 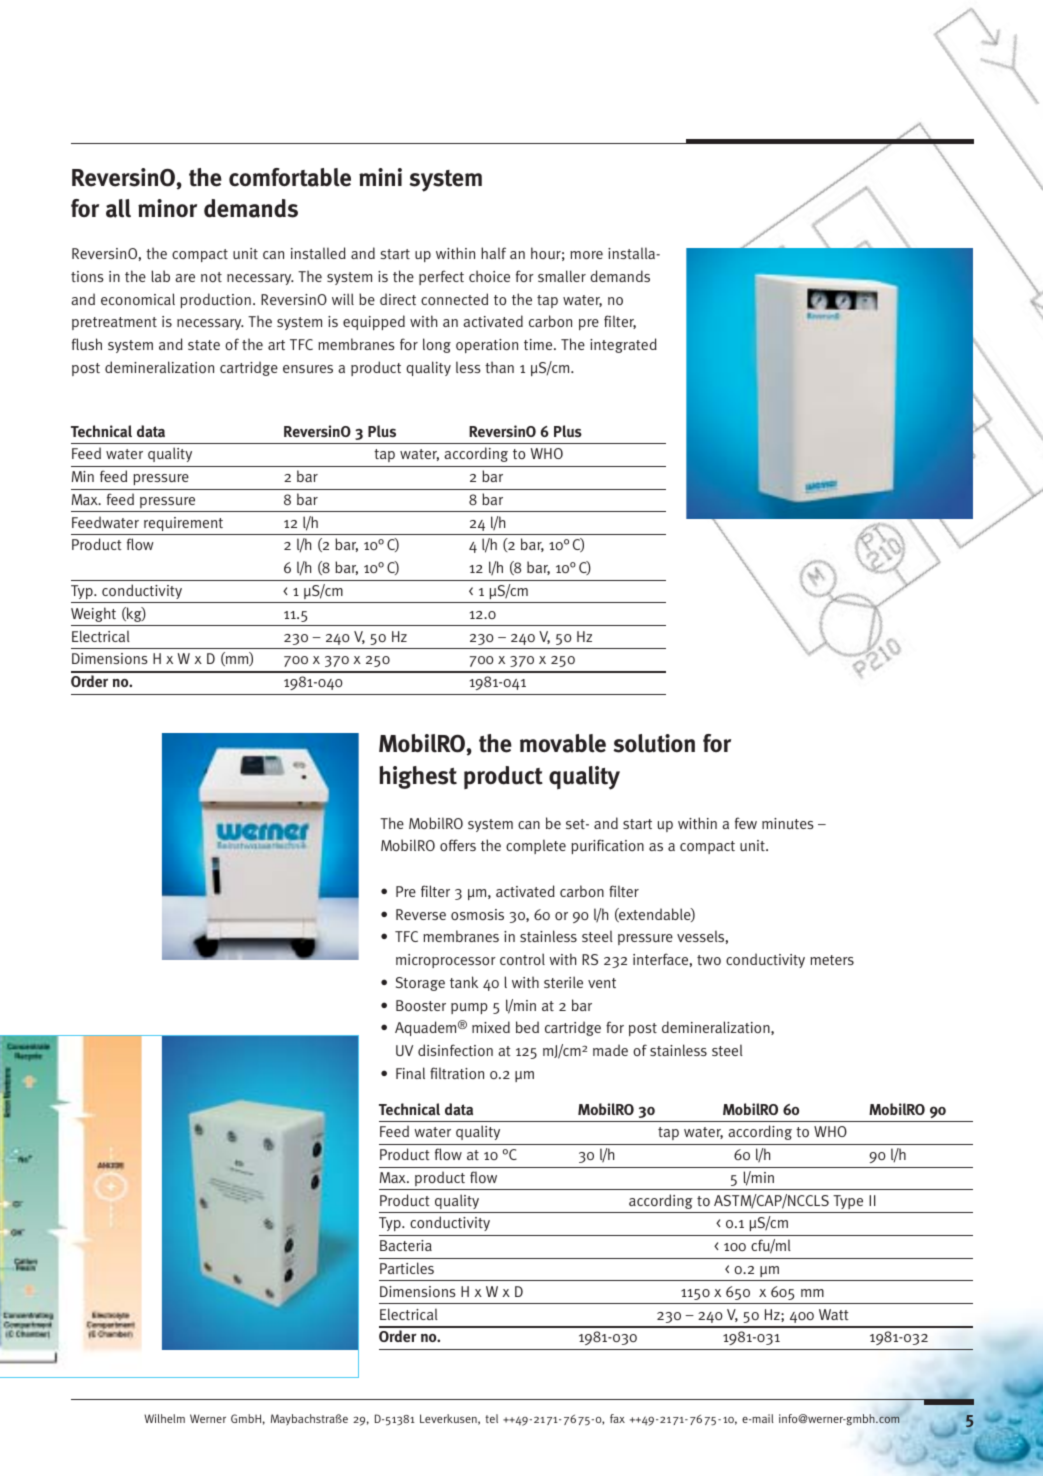 I want to click on osmosis, so click(x=477, y=914).
